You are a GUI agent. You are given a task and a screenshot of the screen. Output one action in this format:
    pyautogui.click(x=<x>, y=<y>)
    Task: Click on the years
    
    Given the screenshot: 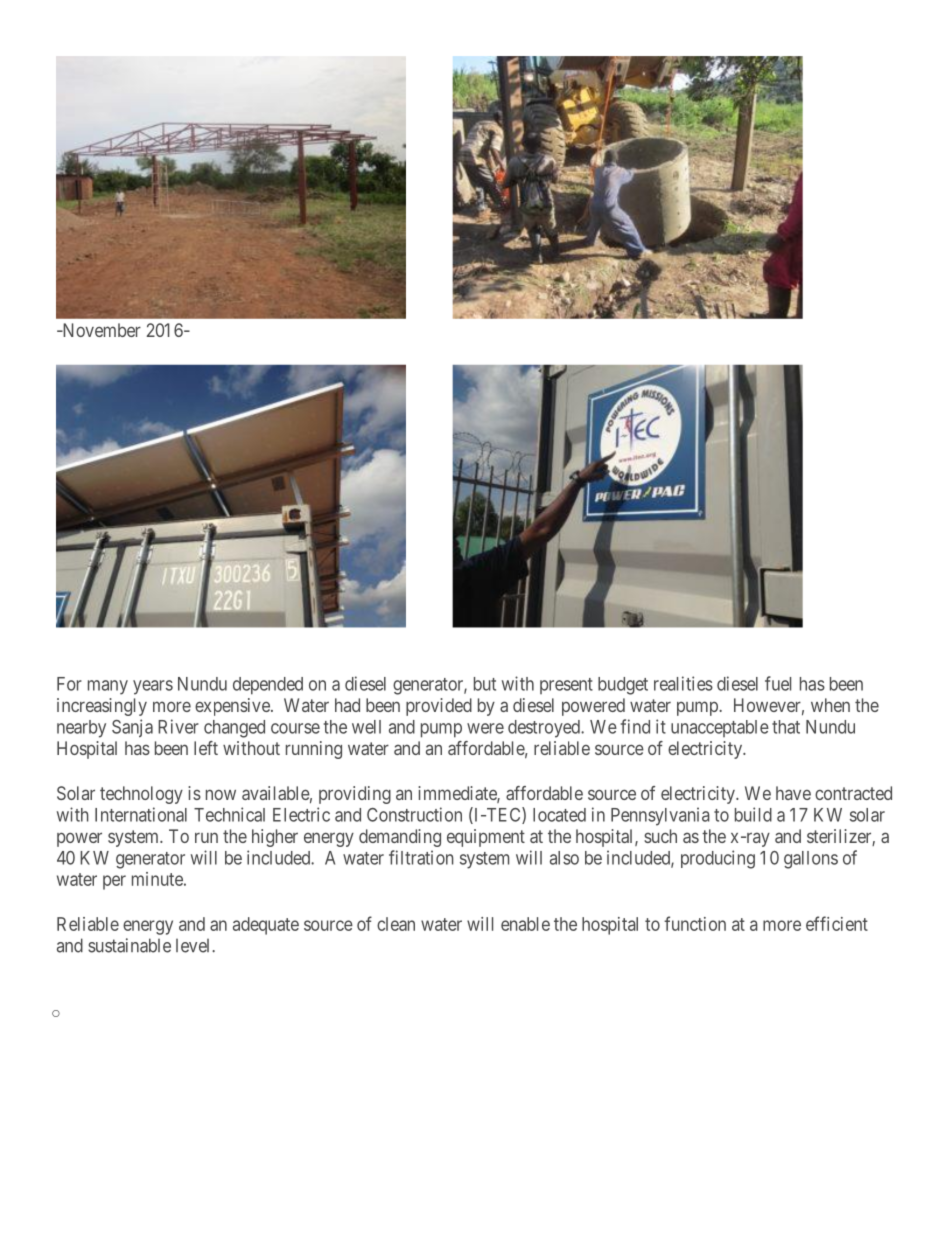 What is the action you would take?
    pyautogui.click(x=153, y=687)
